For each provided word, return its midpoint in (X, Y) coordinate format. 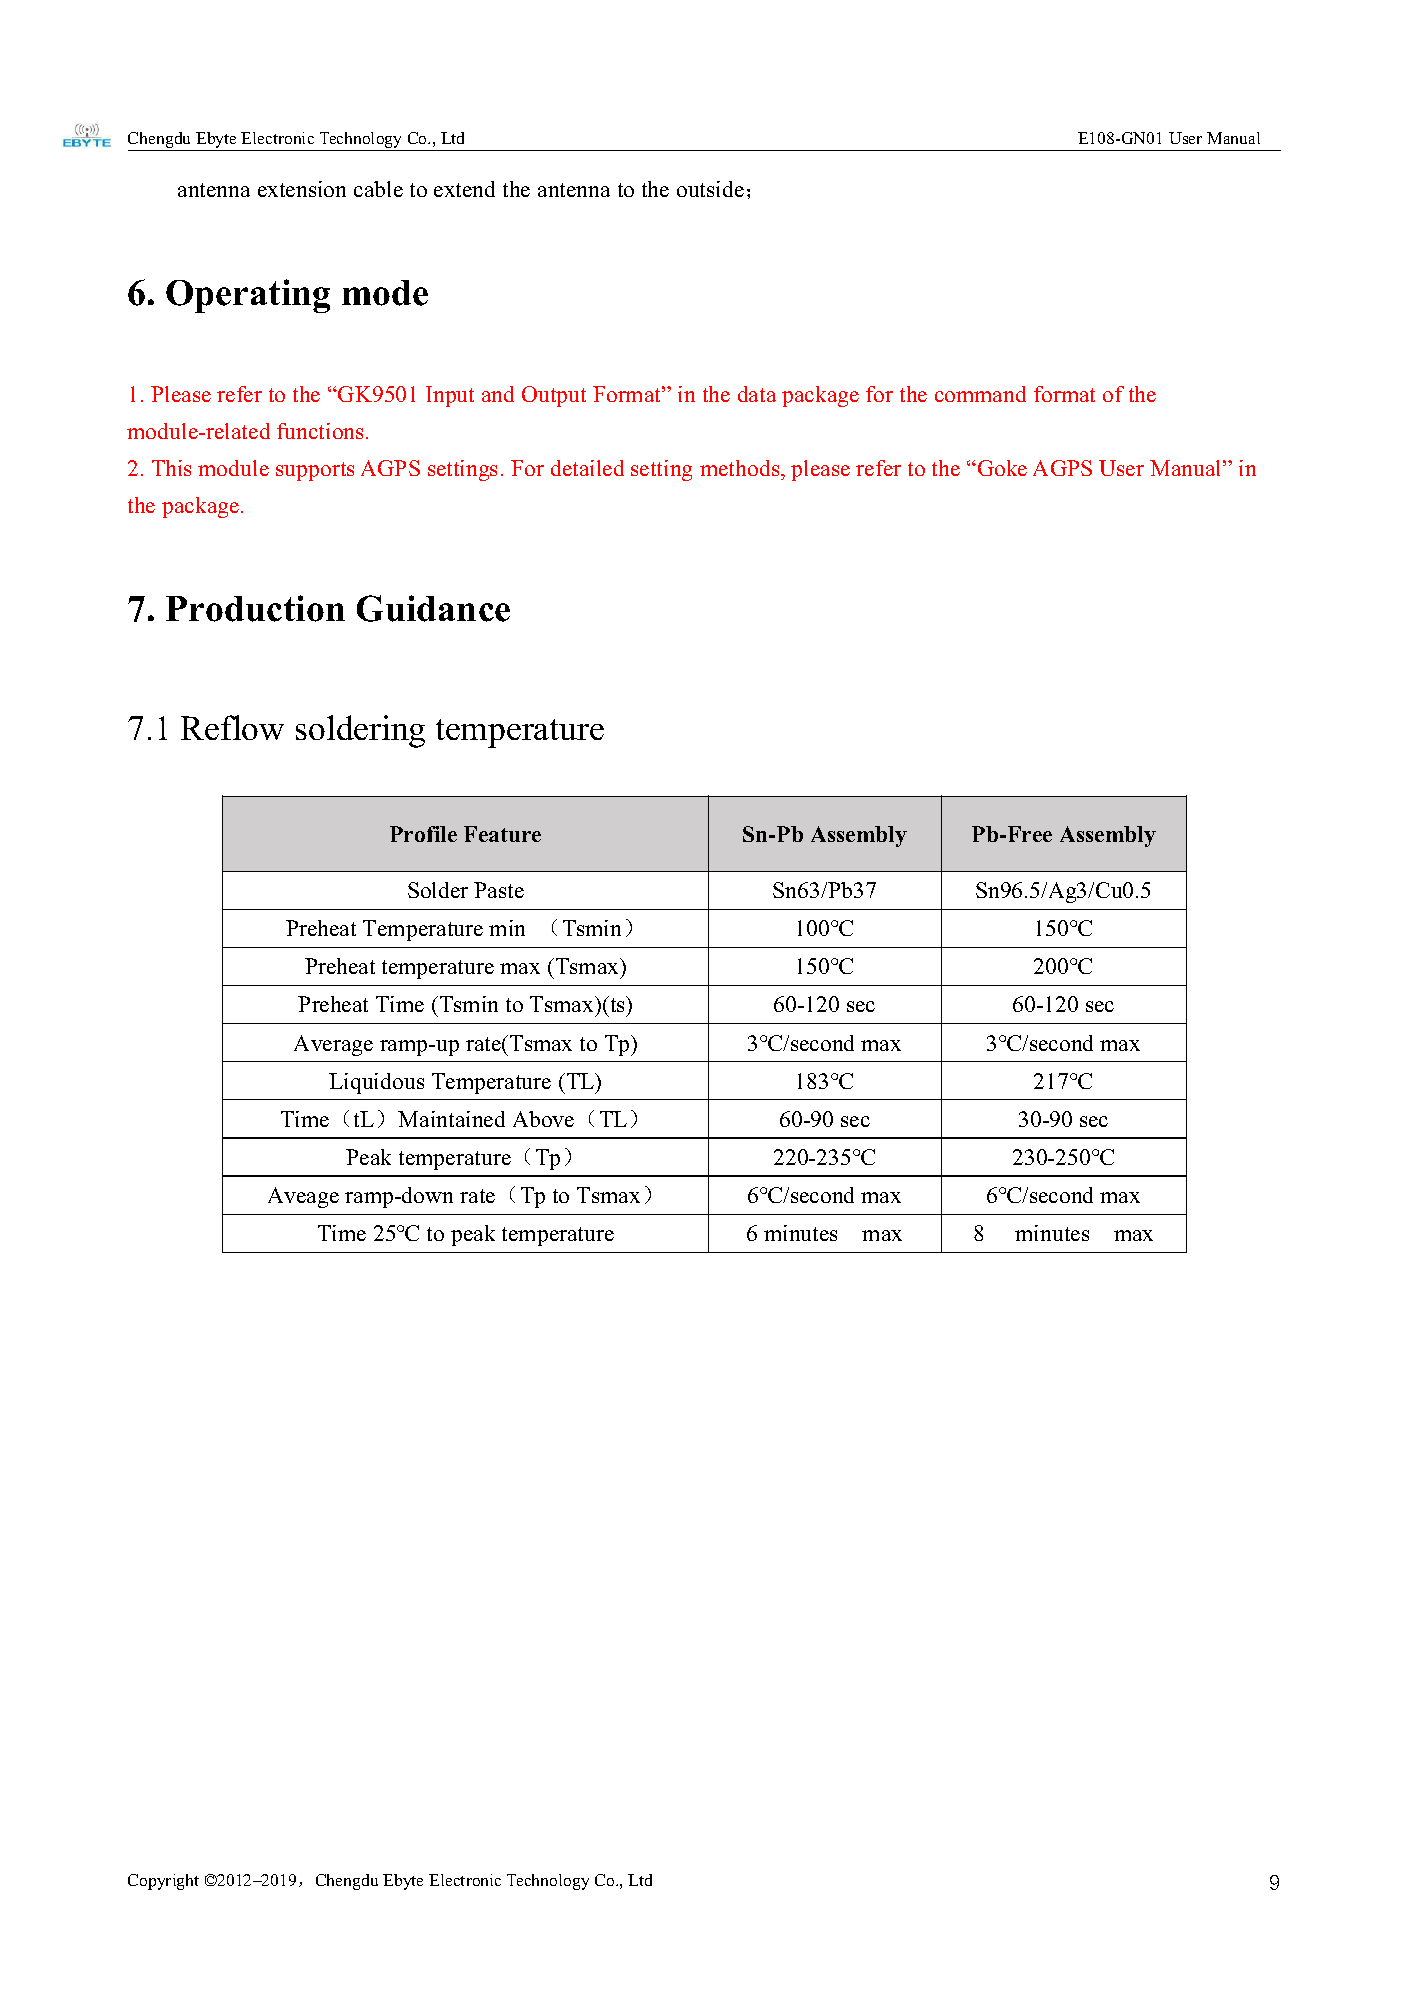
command (980, 394)
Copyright (163, 1882)
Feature (502, 834)
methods (741, 468)
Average (333, 1045)
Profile (423, 834)
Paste (499, 890)
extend (464, 189)
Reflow (232, 727)
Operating (248, 296)
